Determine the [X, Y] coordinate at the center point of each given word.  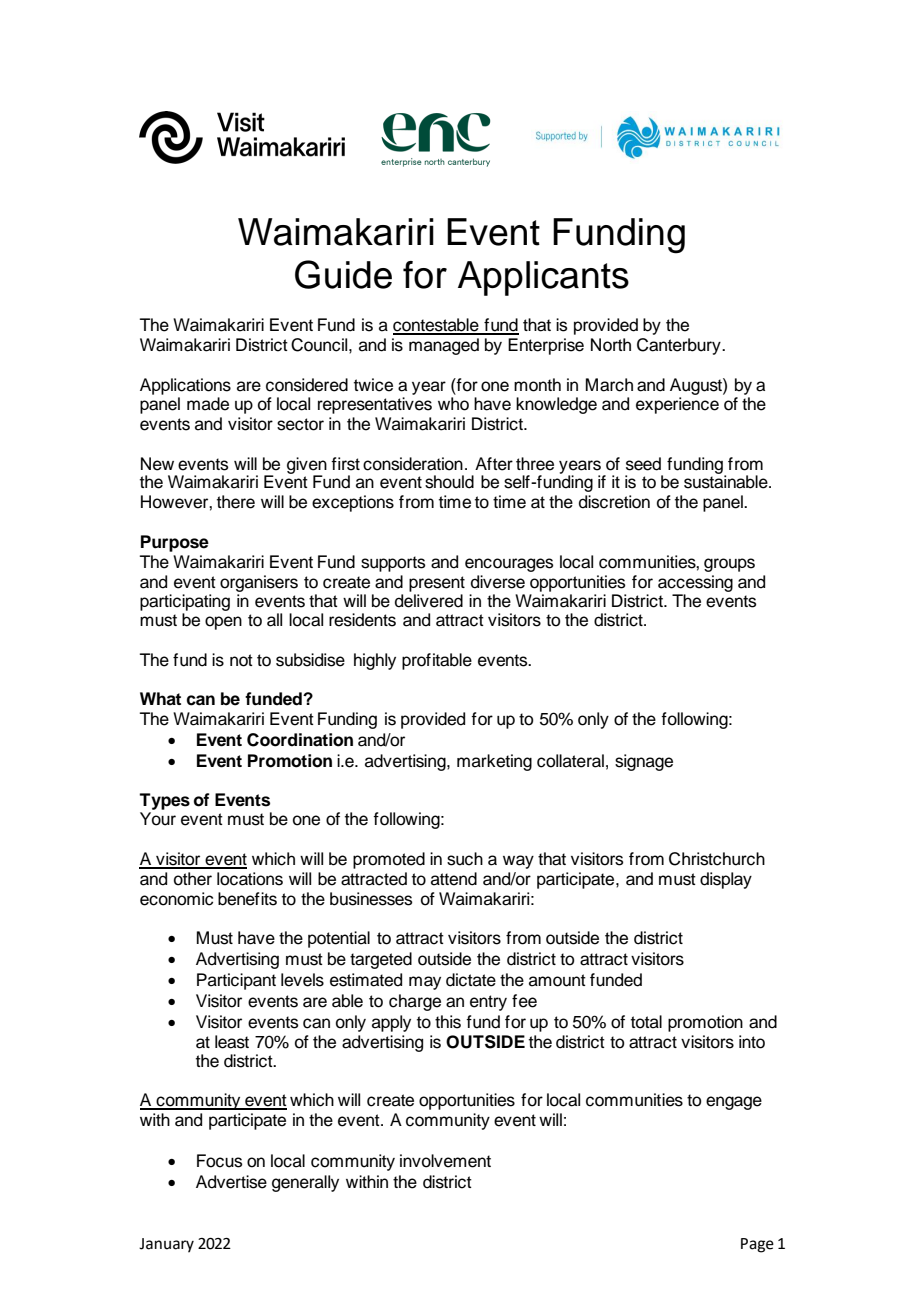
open [223, 623]
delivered [429, 601]
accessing [695, 583]
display [726, 880]
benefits [247, 899]
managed [444, 346]
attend [454, 879]
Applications [185, 386]
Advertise [231, 1182]
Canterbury [680, 346]
